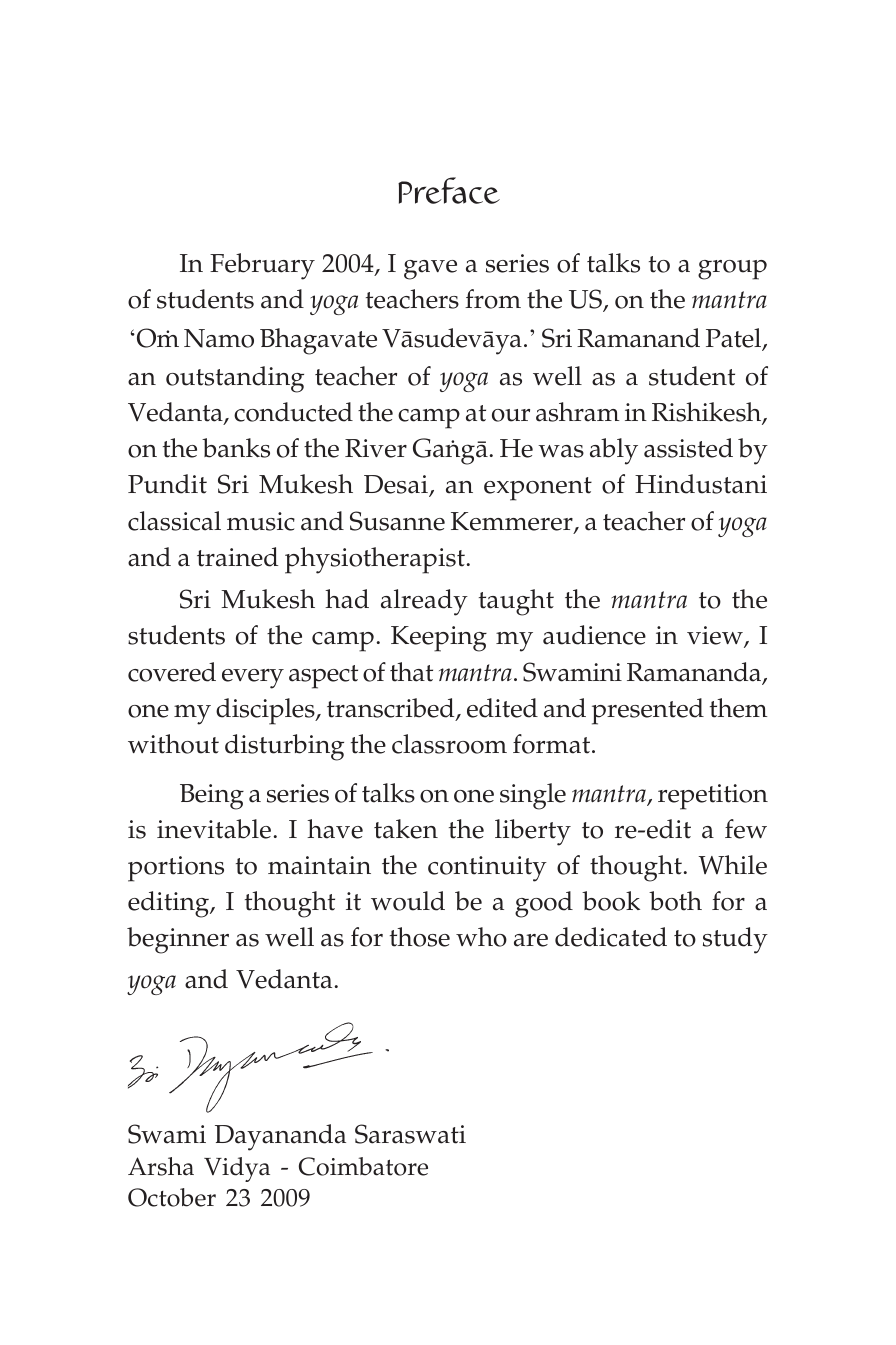 The image size is (896, 1345). Describe the element at coordinates (397, 521) in the document. I see `Susanne` at that location.
